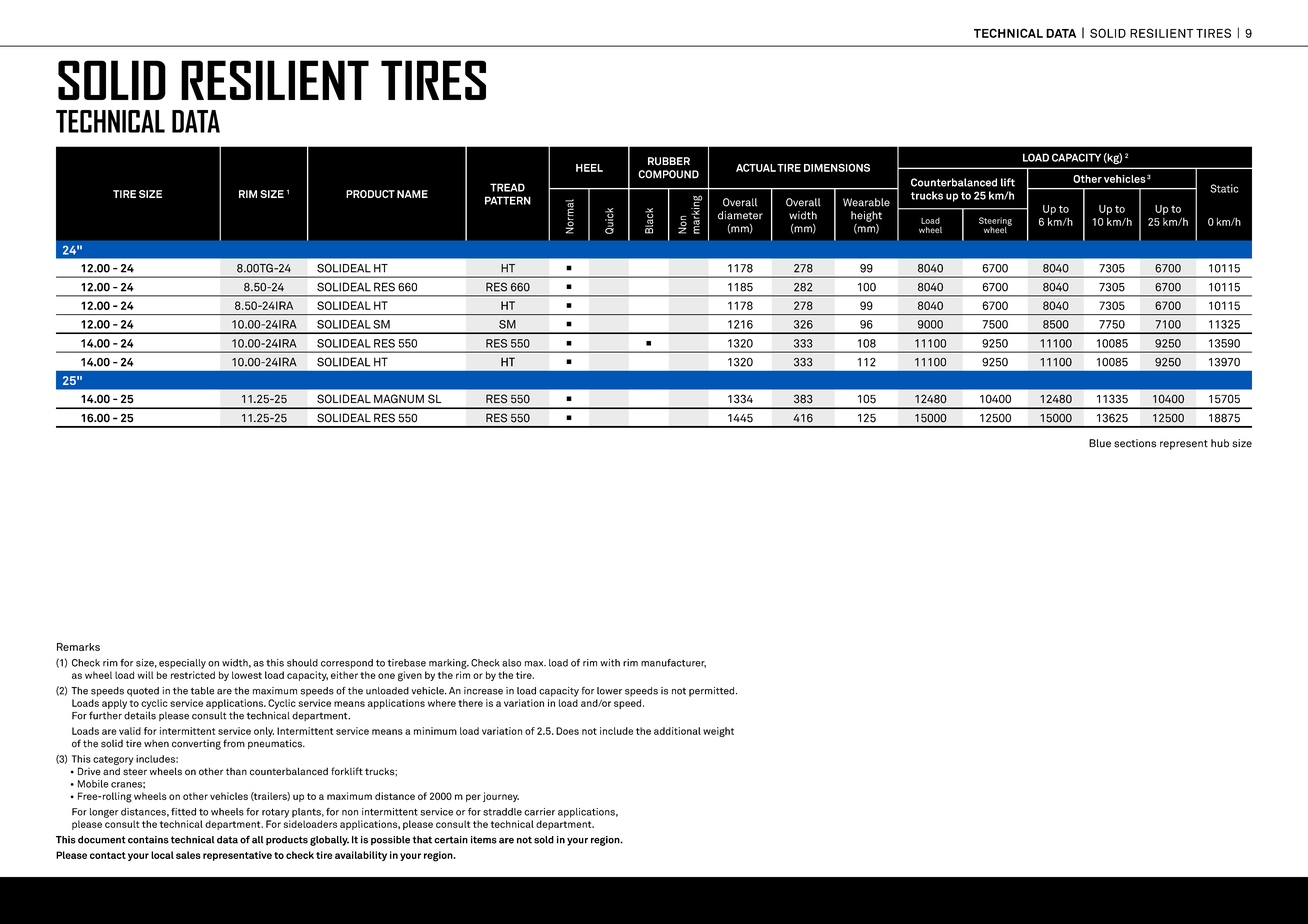  Describe the element at coordinates (202, 691) in the page. I see `table` at that location.
